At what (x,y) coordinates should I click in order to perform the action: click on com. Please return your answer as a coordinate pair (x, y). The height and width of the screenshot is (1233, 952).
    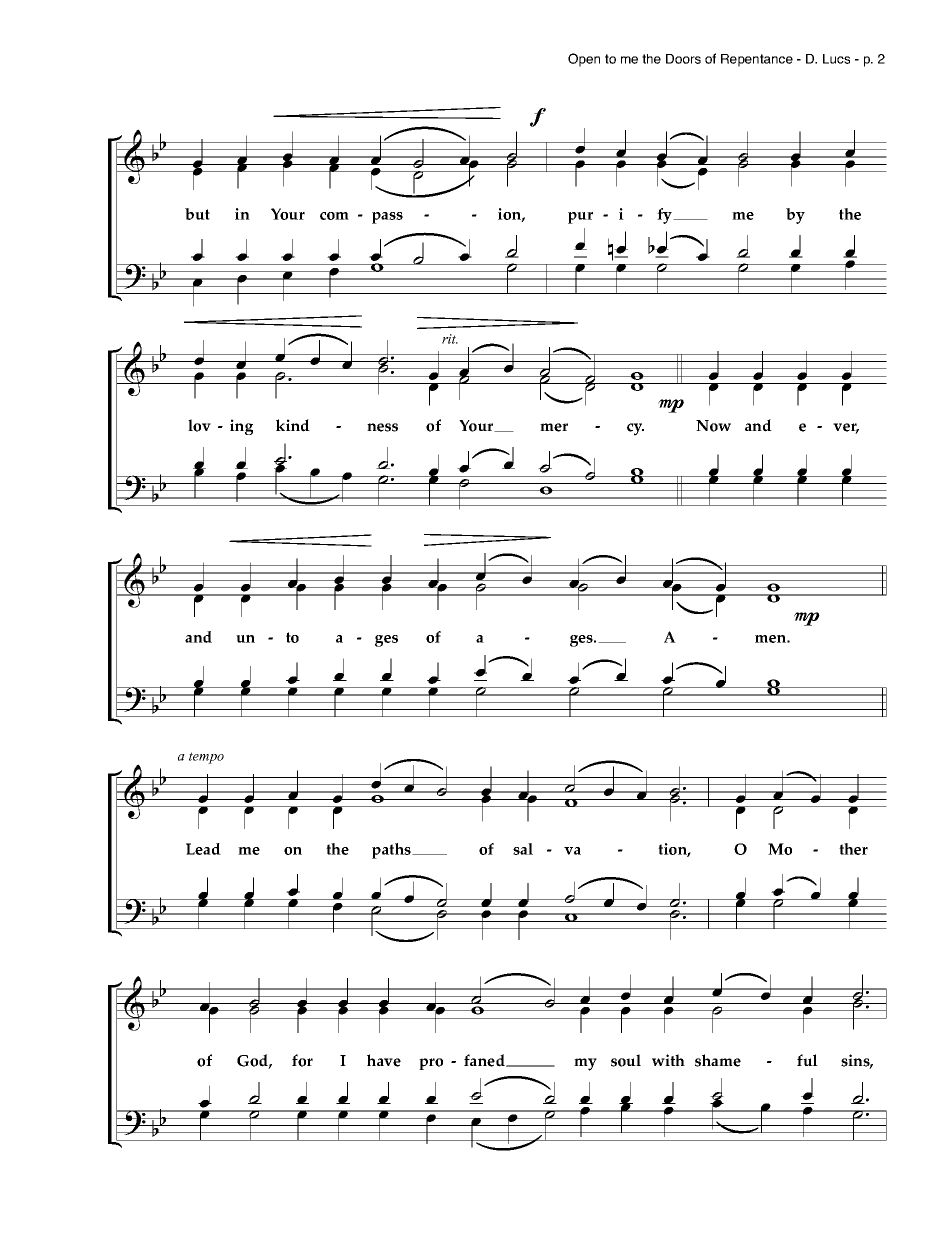
    Looking at the image, I should click on (334, 216).
